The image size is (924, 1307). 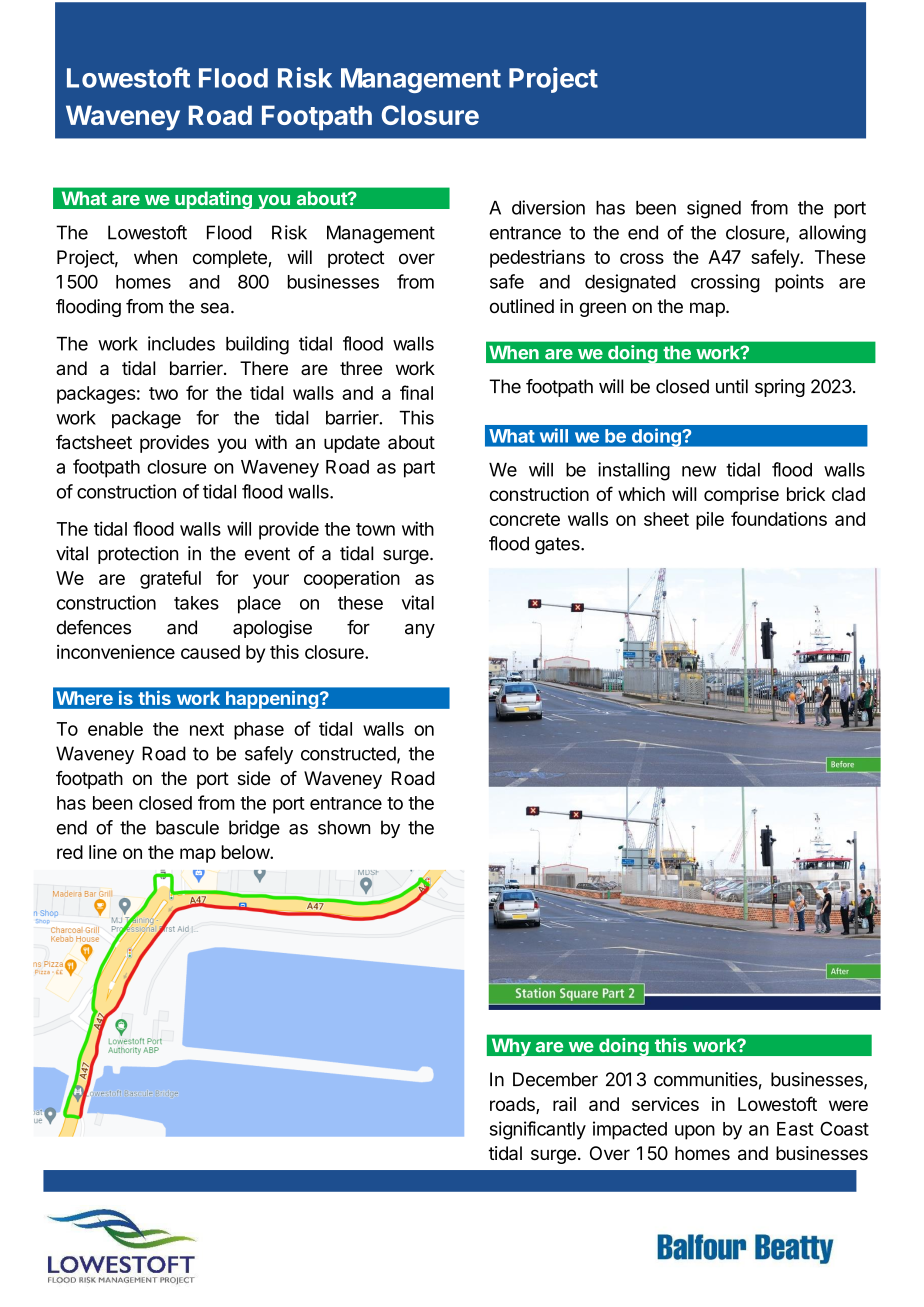 What do you see at coordinates (231, 259) in the page?
I see `complete` at bounding box center [231, 259].
